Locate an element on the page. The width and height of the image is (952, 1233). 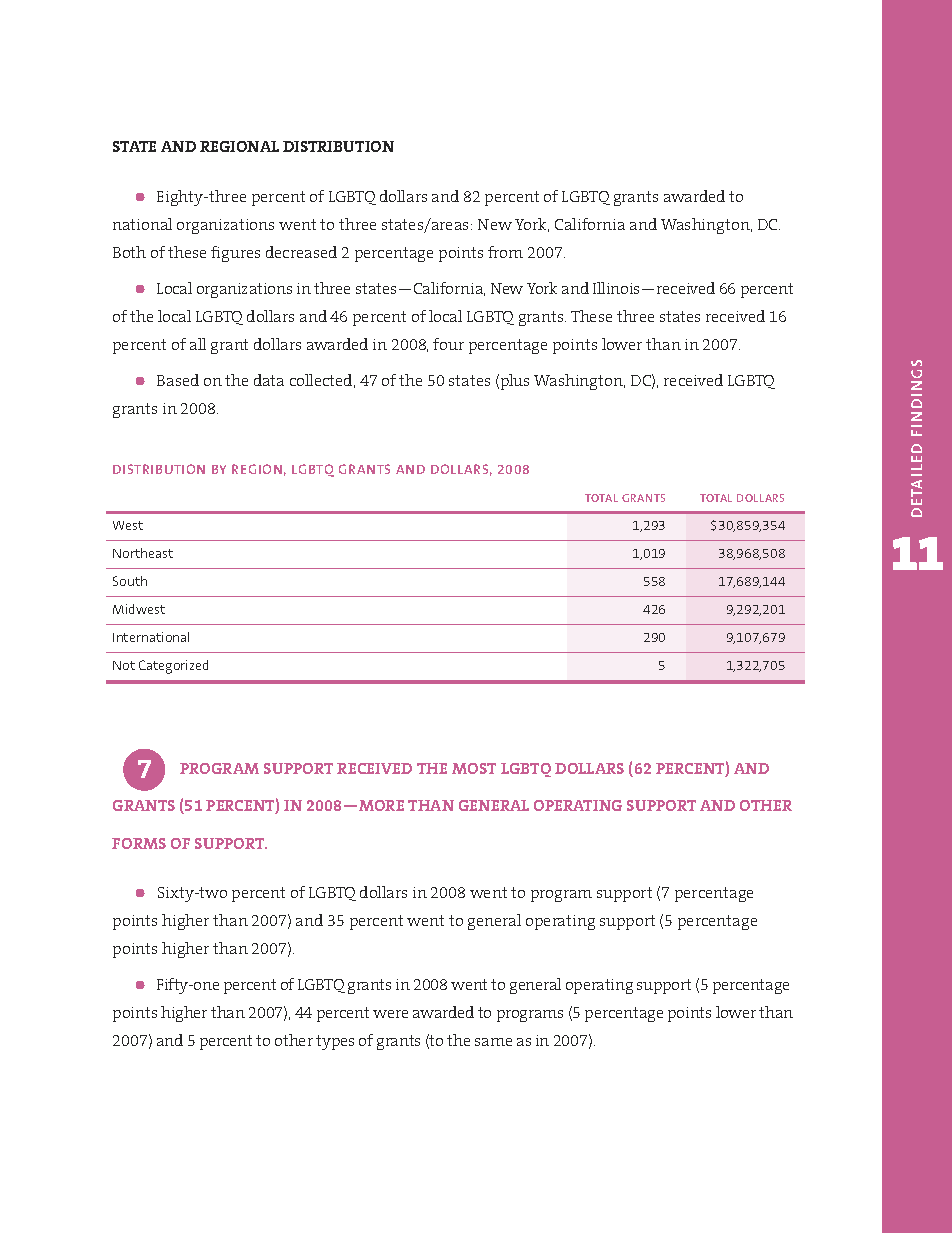
types is located at coordinates (335, 1042).
